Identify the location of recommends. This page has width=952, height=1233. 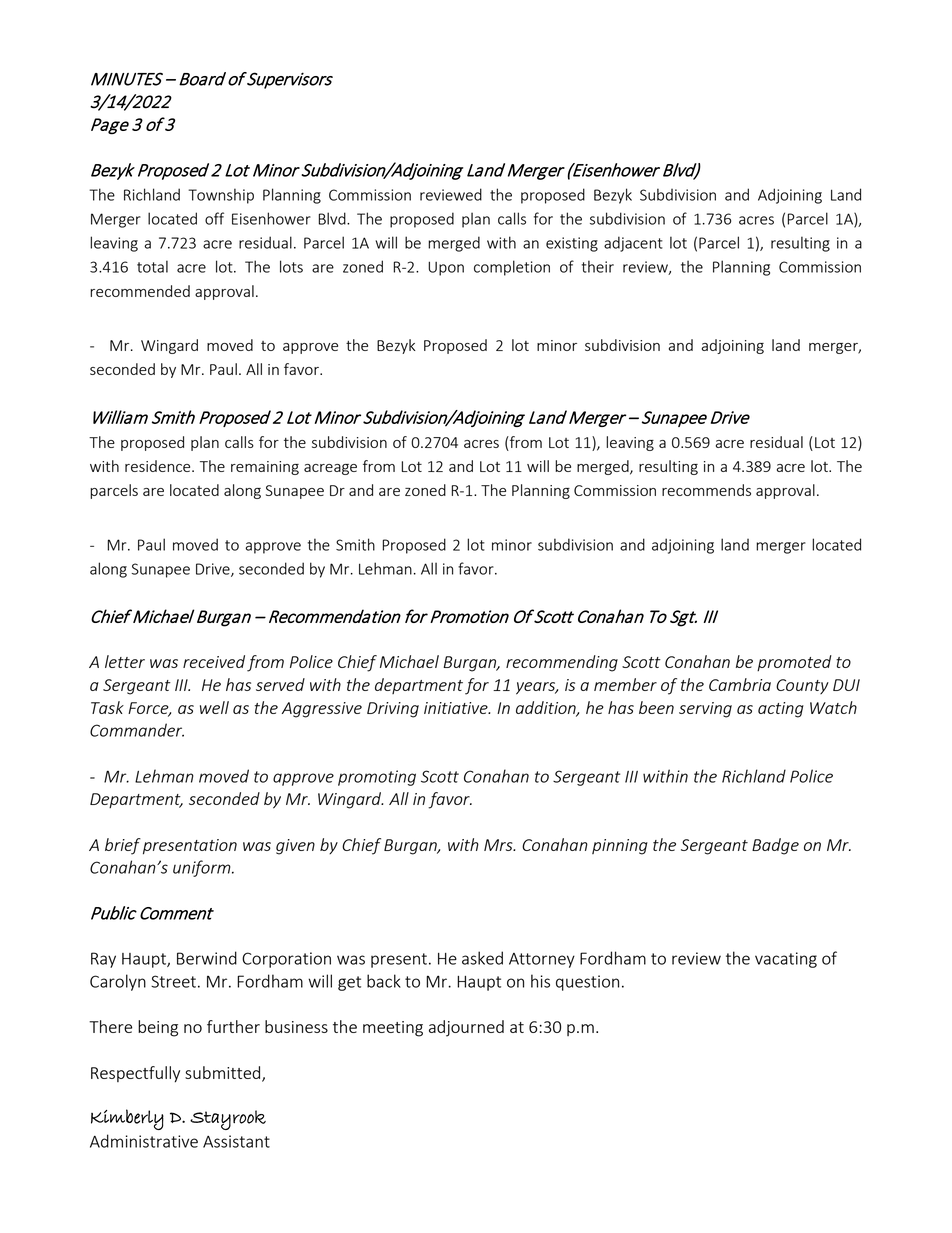
(706, 490).
